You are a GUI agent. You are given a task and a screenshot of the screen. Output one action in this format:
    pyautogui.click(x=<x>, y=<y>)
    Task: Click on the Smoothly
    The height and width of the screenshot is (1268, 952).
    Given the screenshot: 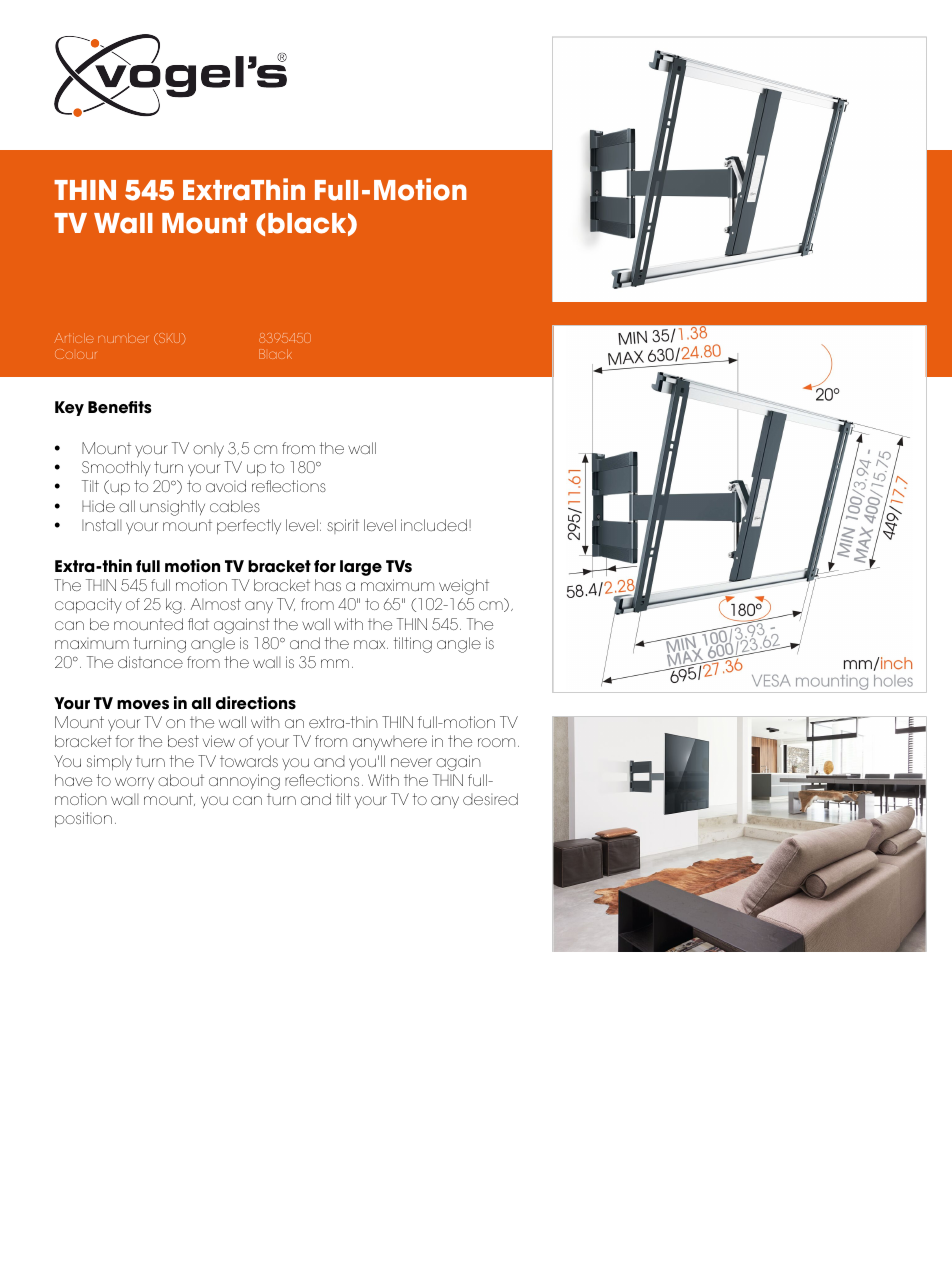 What is the action you would take?
    pyautogui.click(x=116, y=469)
